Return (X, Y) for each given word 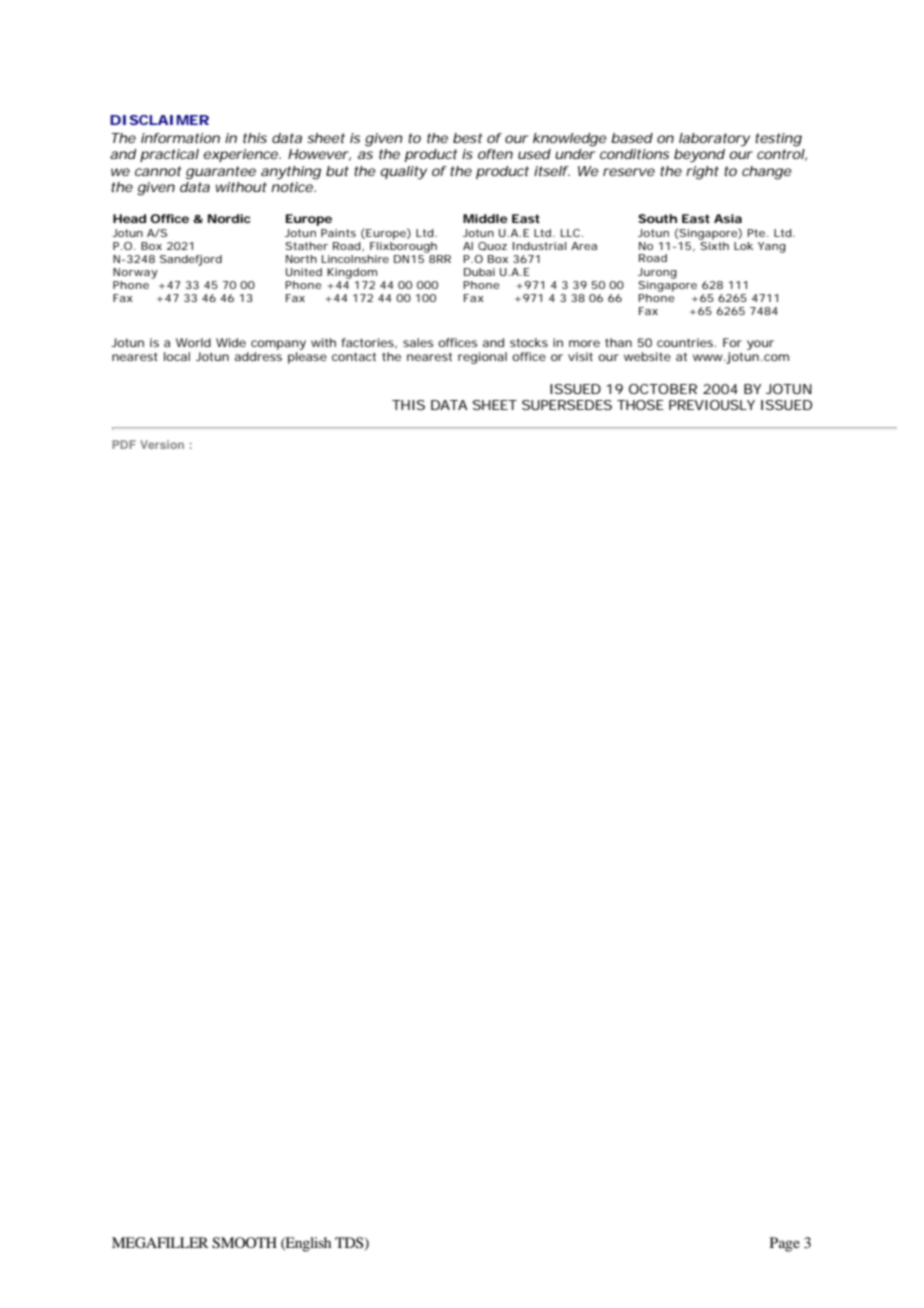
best (467, 138)
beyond (699, 156)
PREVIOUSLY (712, 405)
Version (162, 444)
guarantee (221, 173)
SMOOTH (244, 1243)
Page (785, 1244)
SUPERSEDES (567, 405)
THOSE (640, 405)
